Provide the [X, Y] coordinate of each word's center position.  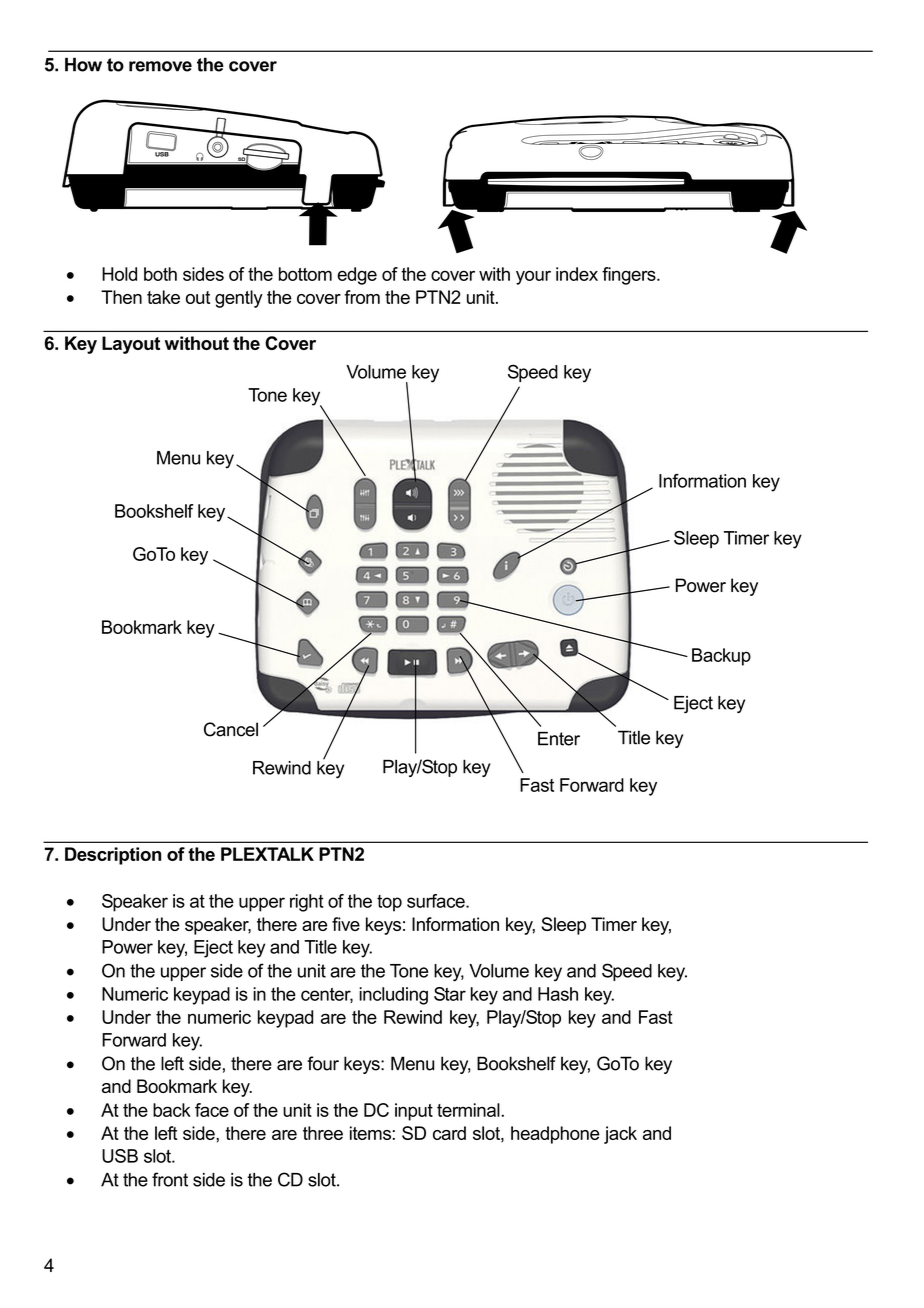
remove [160, 66]
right [307, 903]
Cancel [231, 729]
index [577, 274]
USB [120, 1156]
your [533, 277]
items [370, 1133]
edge [357, 276]
